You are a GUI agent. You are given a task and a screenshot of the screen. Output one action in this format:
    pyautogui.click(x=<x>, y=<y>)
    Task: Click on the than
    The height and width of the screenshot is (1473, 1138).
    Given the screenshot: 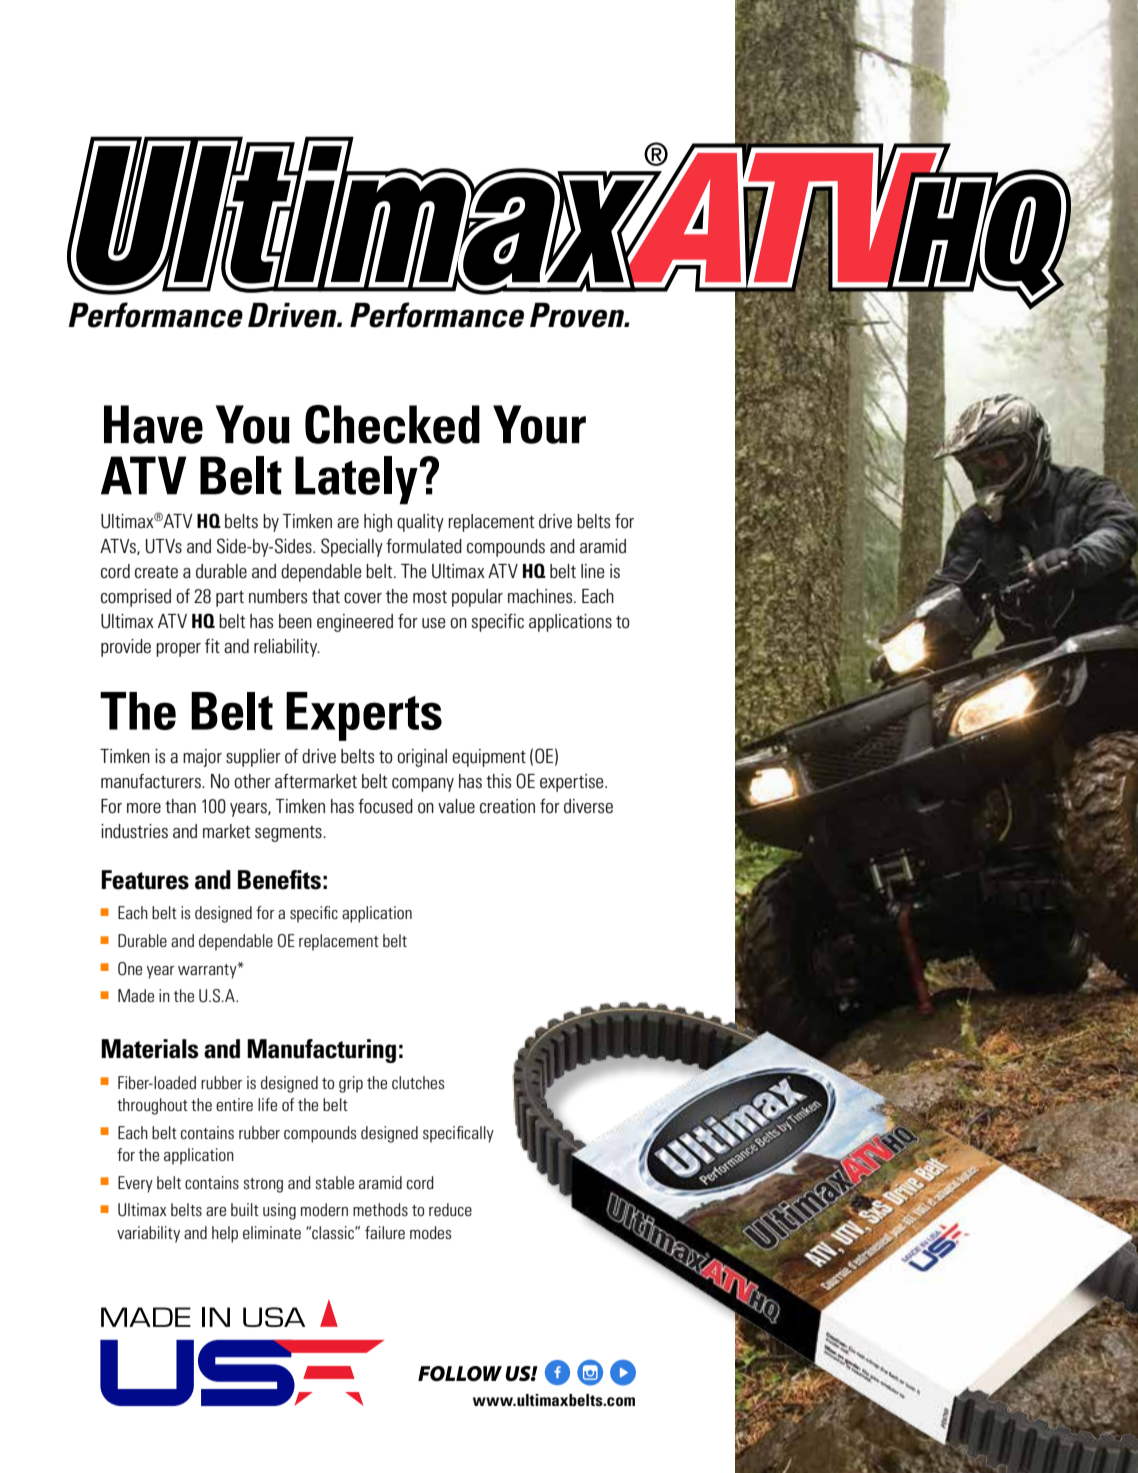 What is the action you would take?
    pyautogui.click(x=180, y=806)
